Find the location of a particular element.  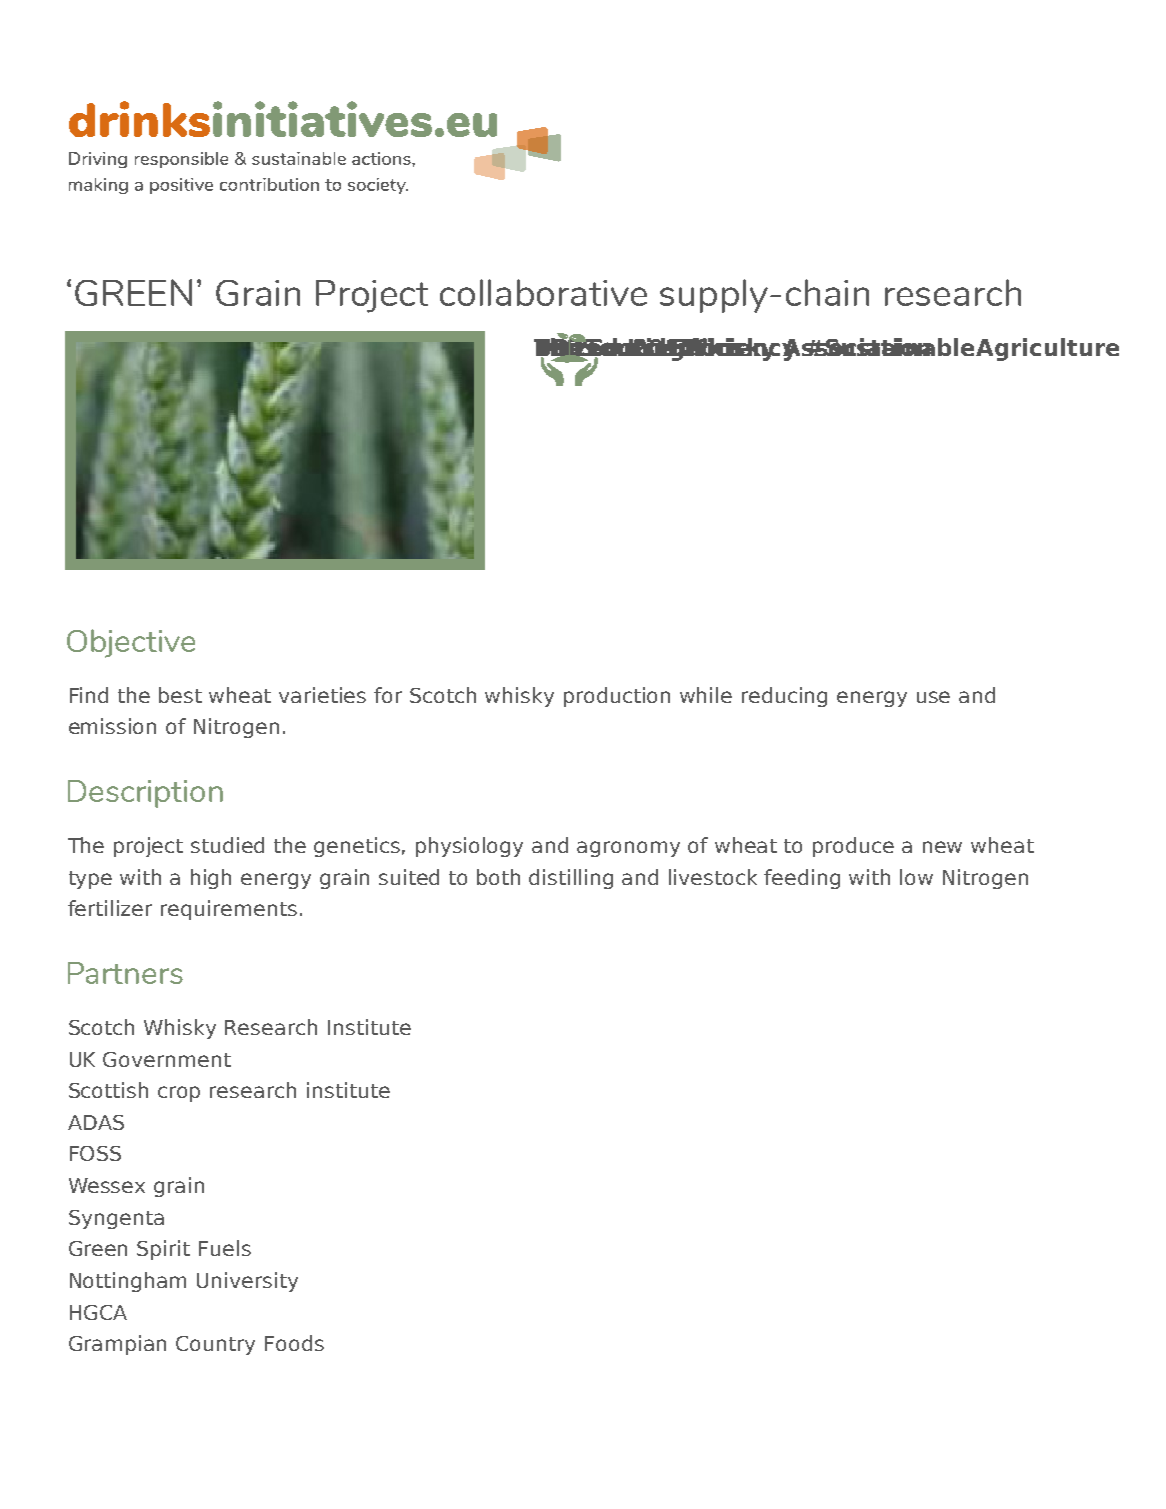

production is located at coordinates (617, 697).
